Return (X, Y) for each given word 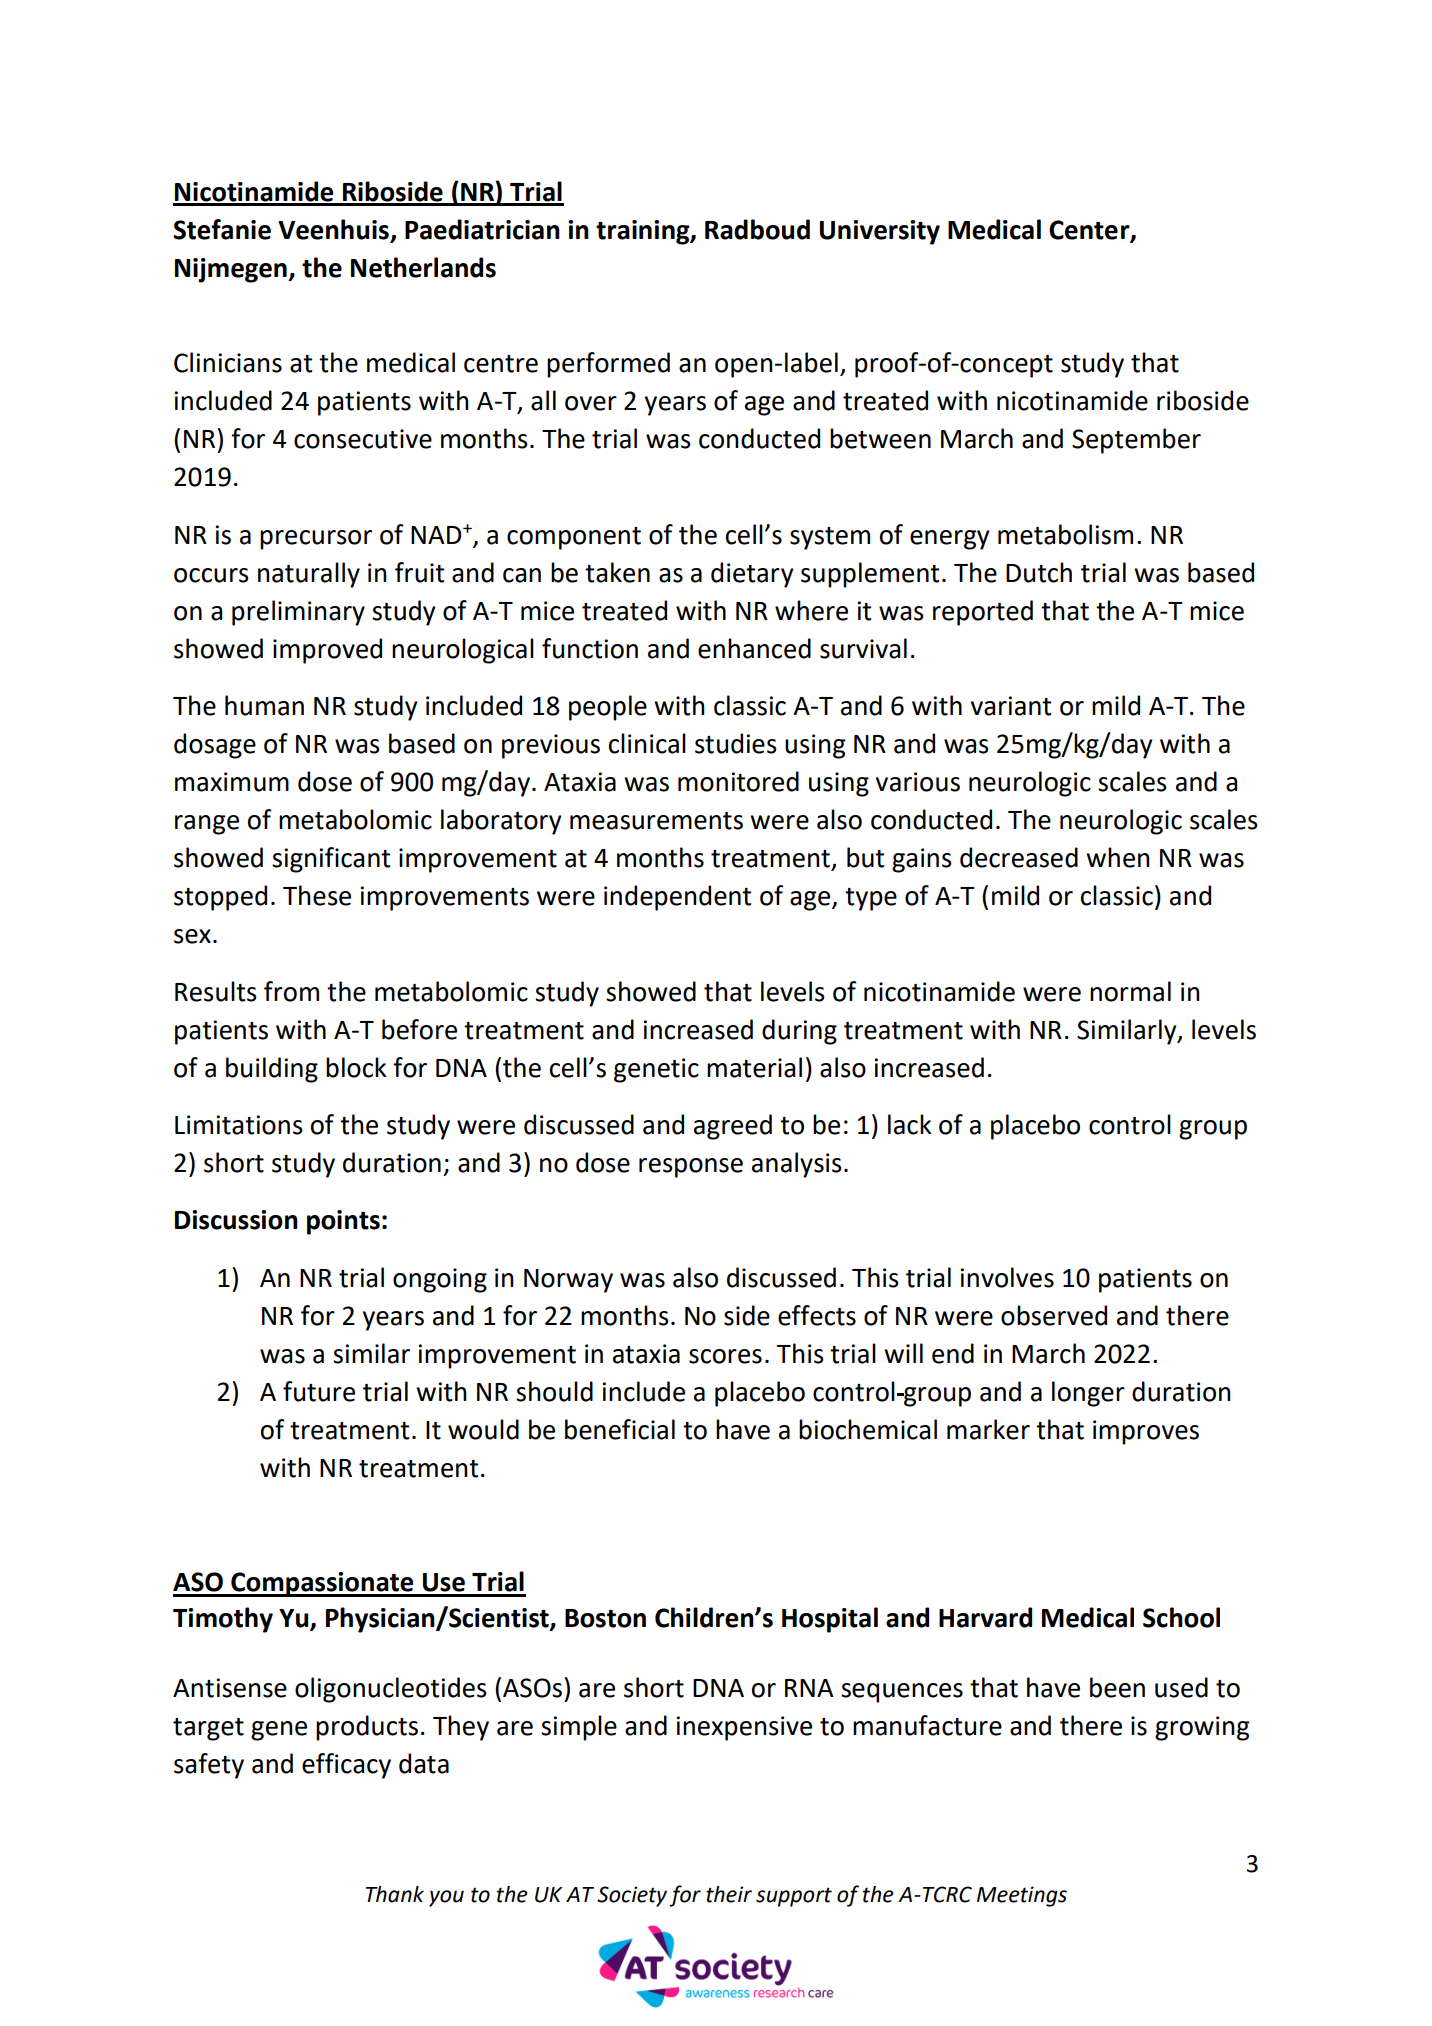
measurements (656, 821)
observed (1054, 1315)
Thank (395, 1894)
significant (331, 860)
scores (725, 1356)
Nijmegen (232, 270)
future (319, 1391)
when (1118, 857)
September (1136, 441)
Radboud (757, 229)
